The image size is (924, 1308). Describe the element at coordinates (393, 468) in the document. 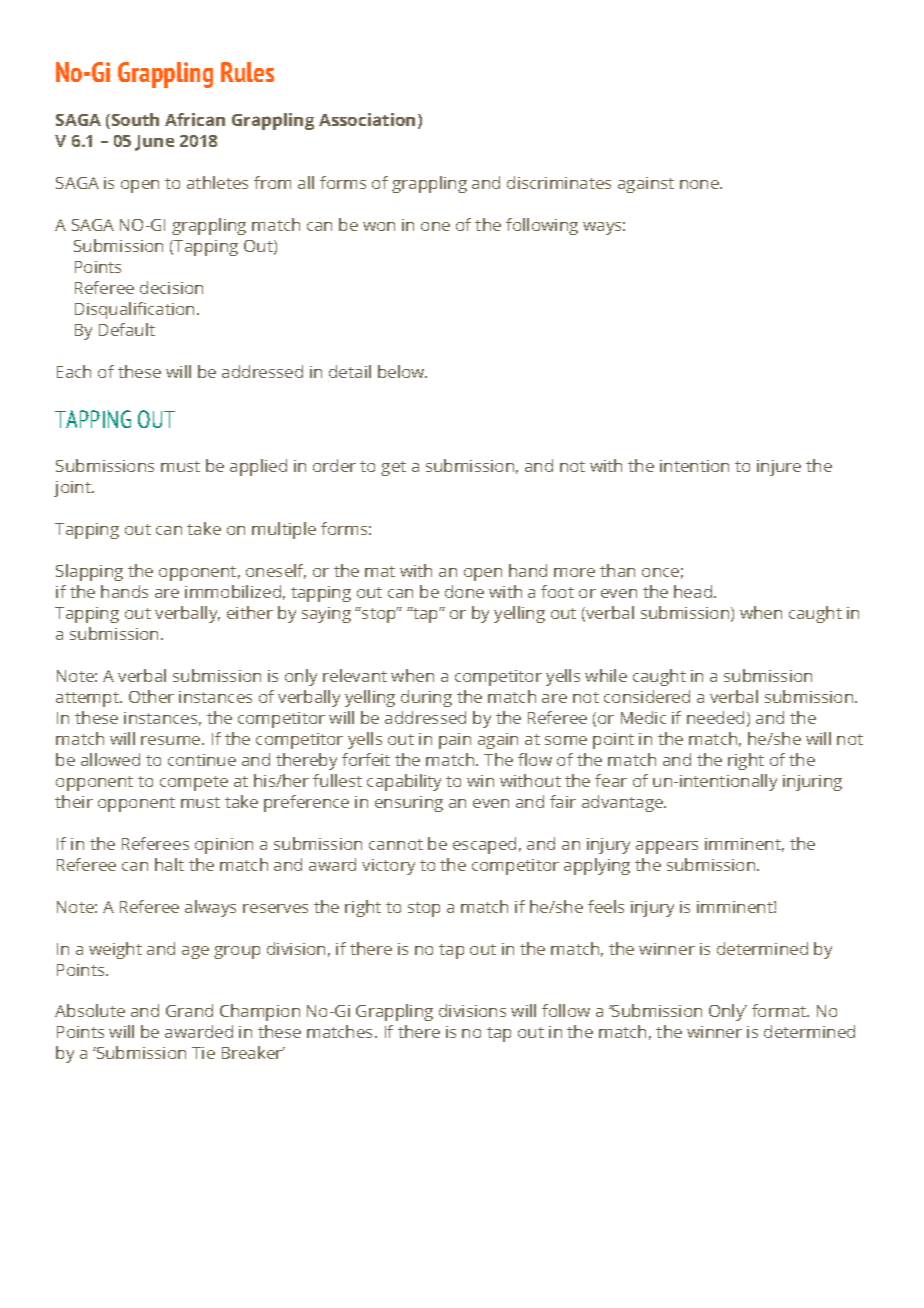

I see `get` at that location.
